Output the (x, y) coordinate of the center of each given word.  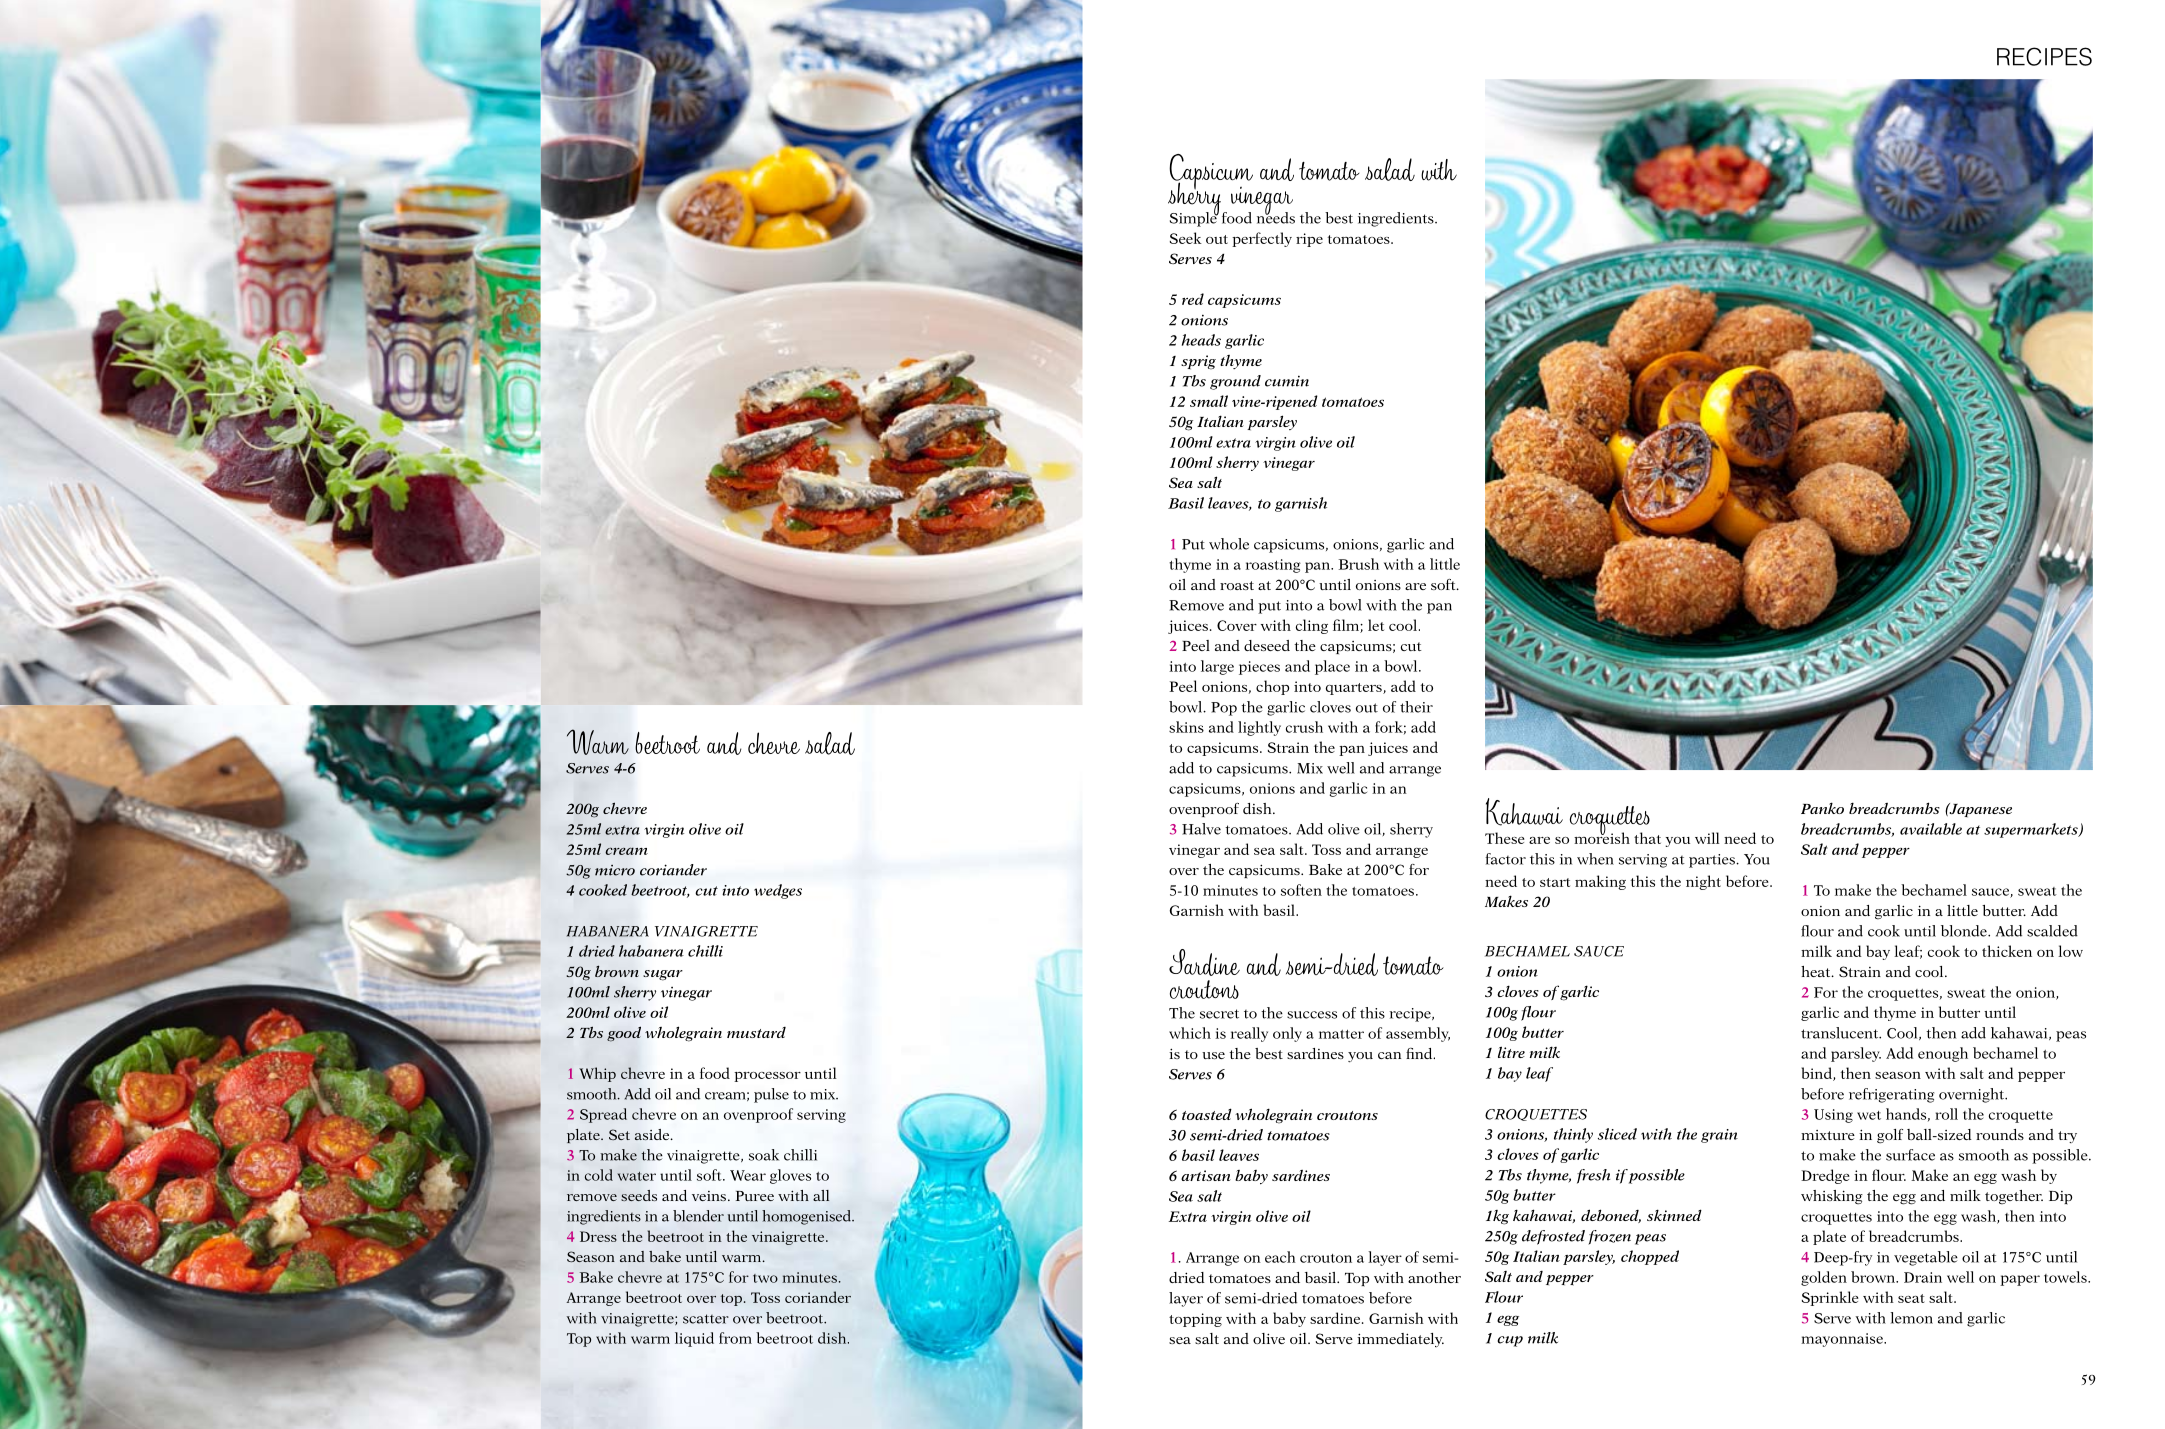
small (1209, 401)
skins (1186, 727)
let (1376, 625)
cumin (1287, 381)
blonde (1965, 931)
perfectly (1262, 239)
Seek (1186, 238)
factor (1505, 859)
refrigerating (1891, 1095)
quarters (1355, 689)
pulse (771, 1095)
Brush (1358, 564)
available (1931, 829)
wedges (778, 891)
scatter (706, 1319)
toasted (1207, 1114)
